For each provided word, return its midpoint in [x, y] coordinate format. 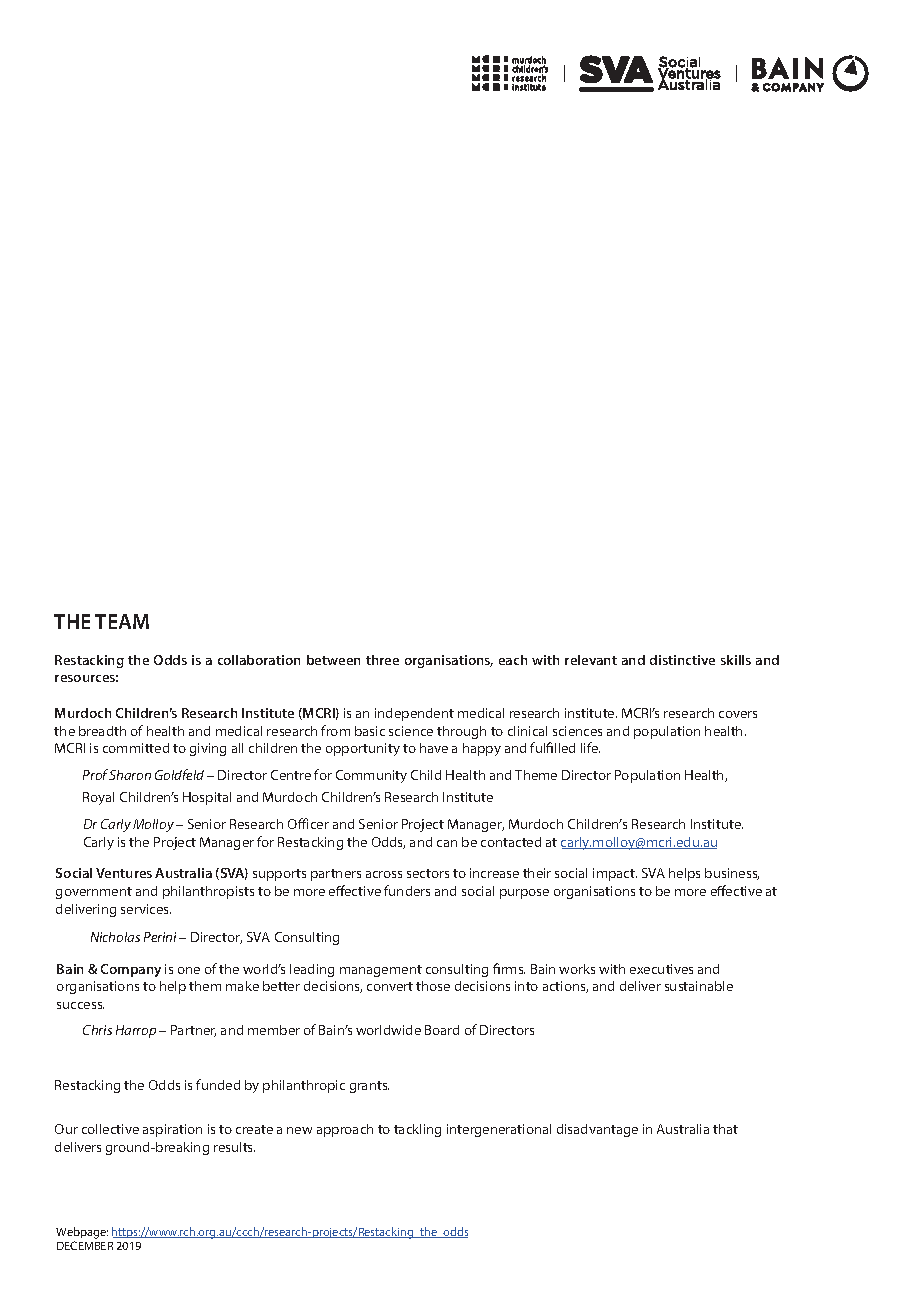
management [381, 971]
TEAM [122, 621]
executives [661, 969]
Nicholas [115, 937]
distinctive [682, 660]
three [382, 660]
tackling [417, 1130]
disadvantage [597, 1130]
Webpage [82, 1234]
